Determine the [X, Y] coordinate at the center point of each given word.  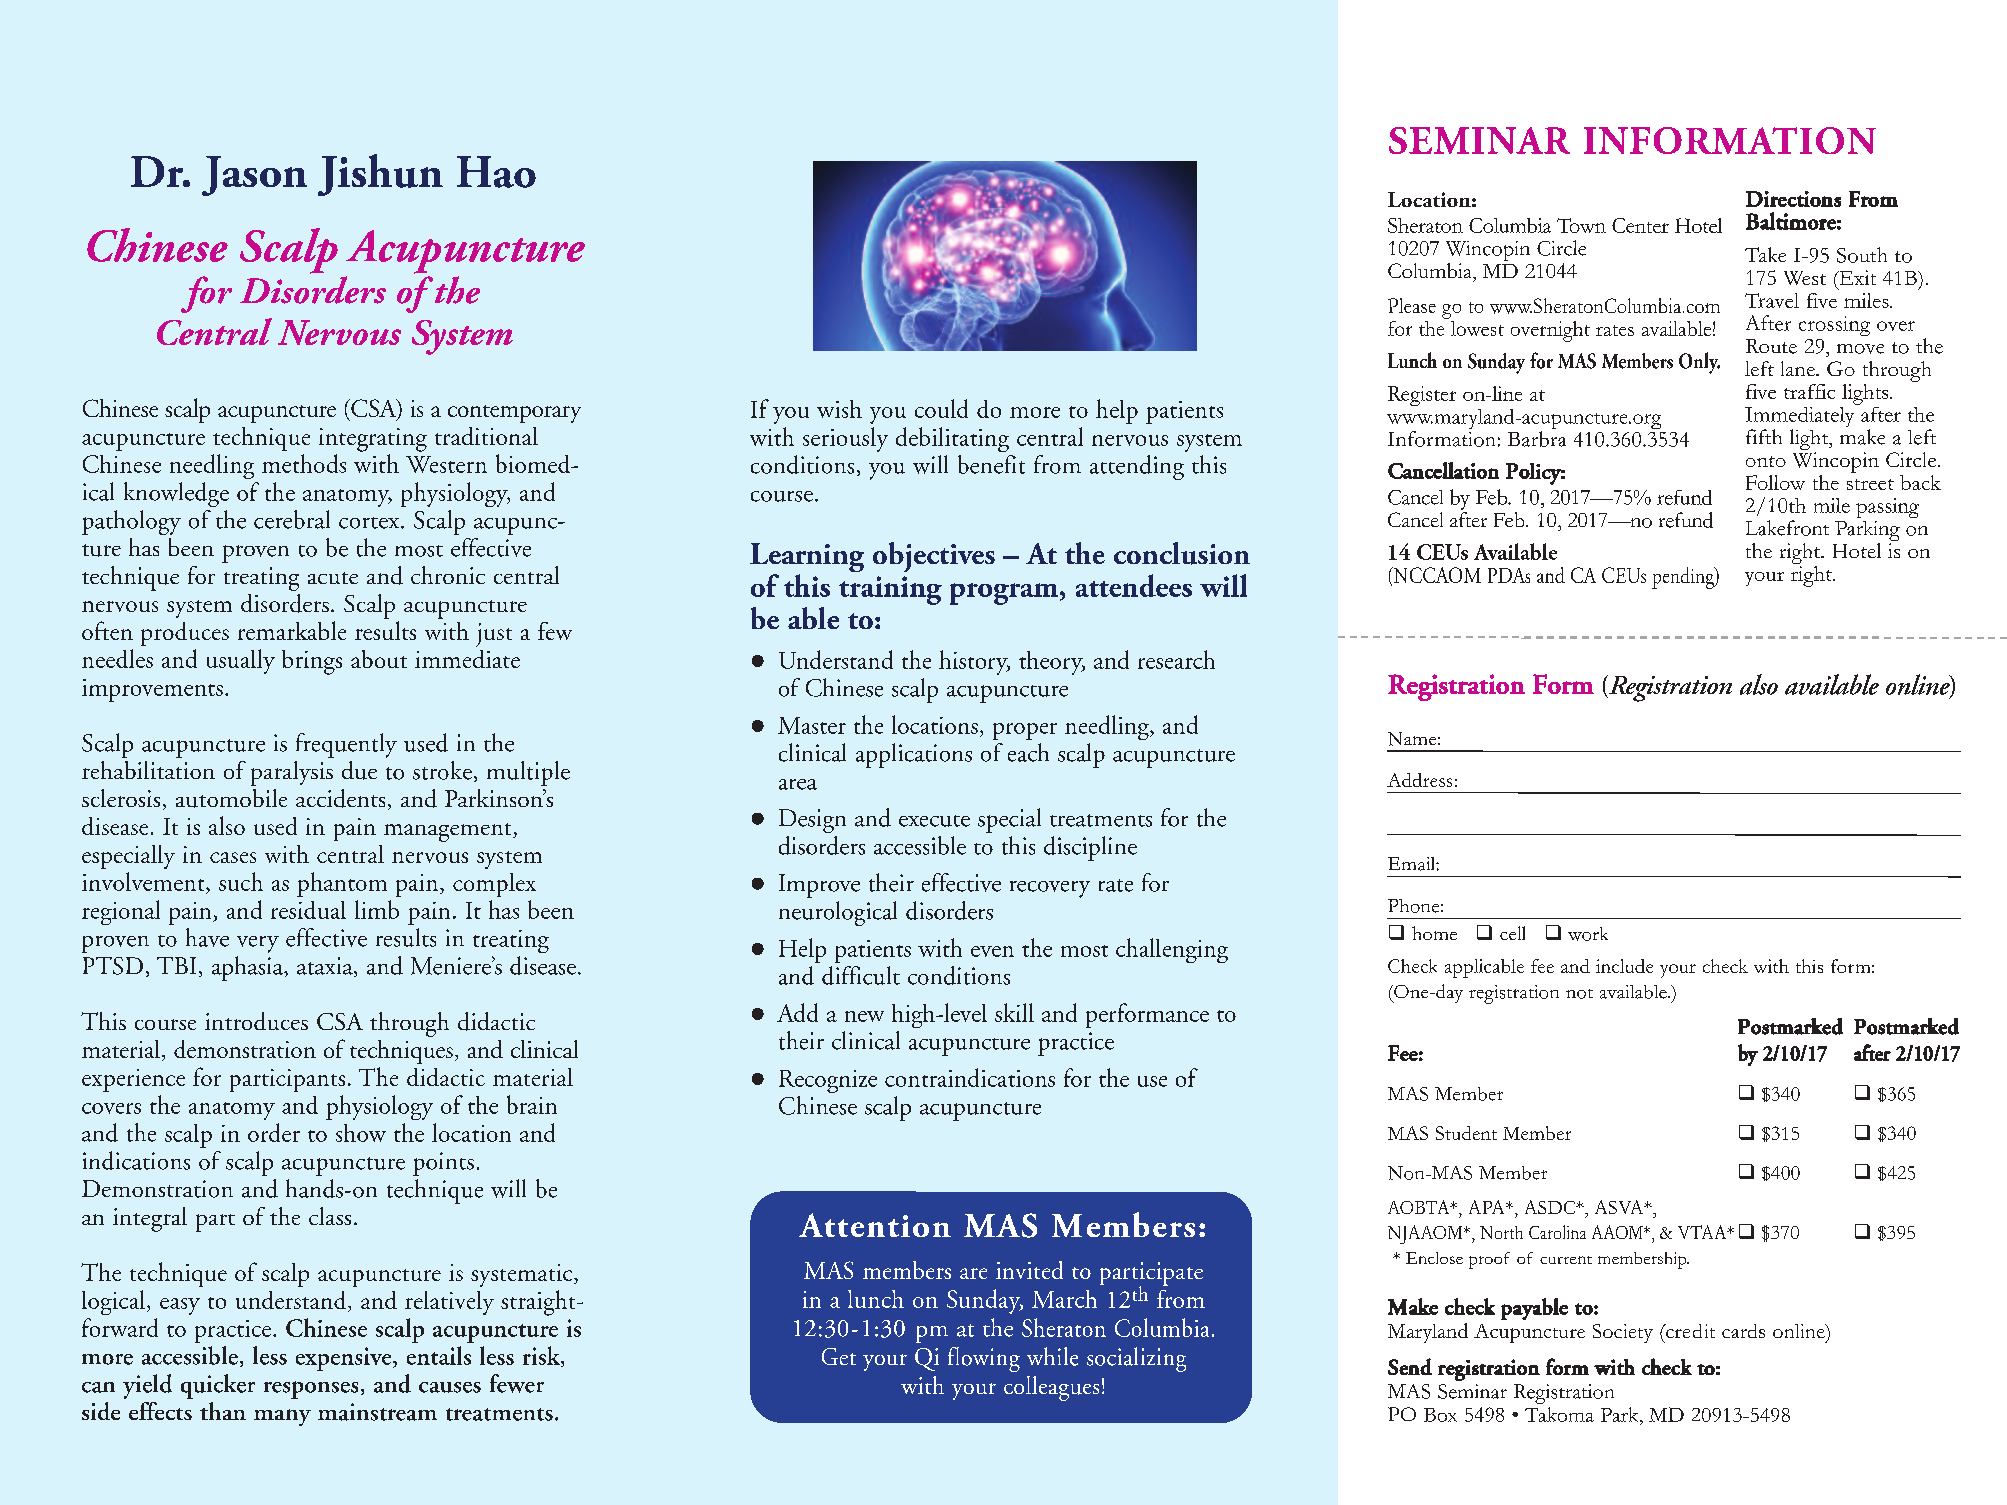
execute [934, 821]
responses [311, 1390]
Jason [254, 176]
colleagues [1051, 1388]
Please [1412, 305]
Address [1419, 780]
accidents [340, 798]
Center [1640, 225]
